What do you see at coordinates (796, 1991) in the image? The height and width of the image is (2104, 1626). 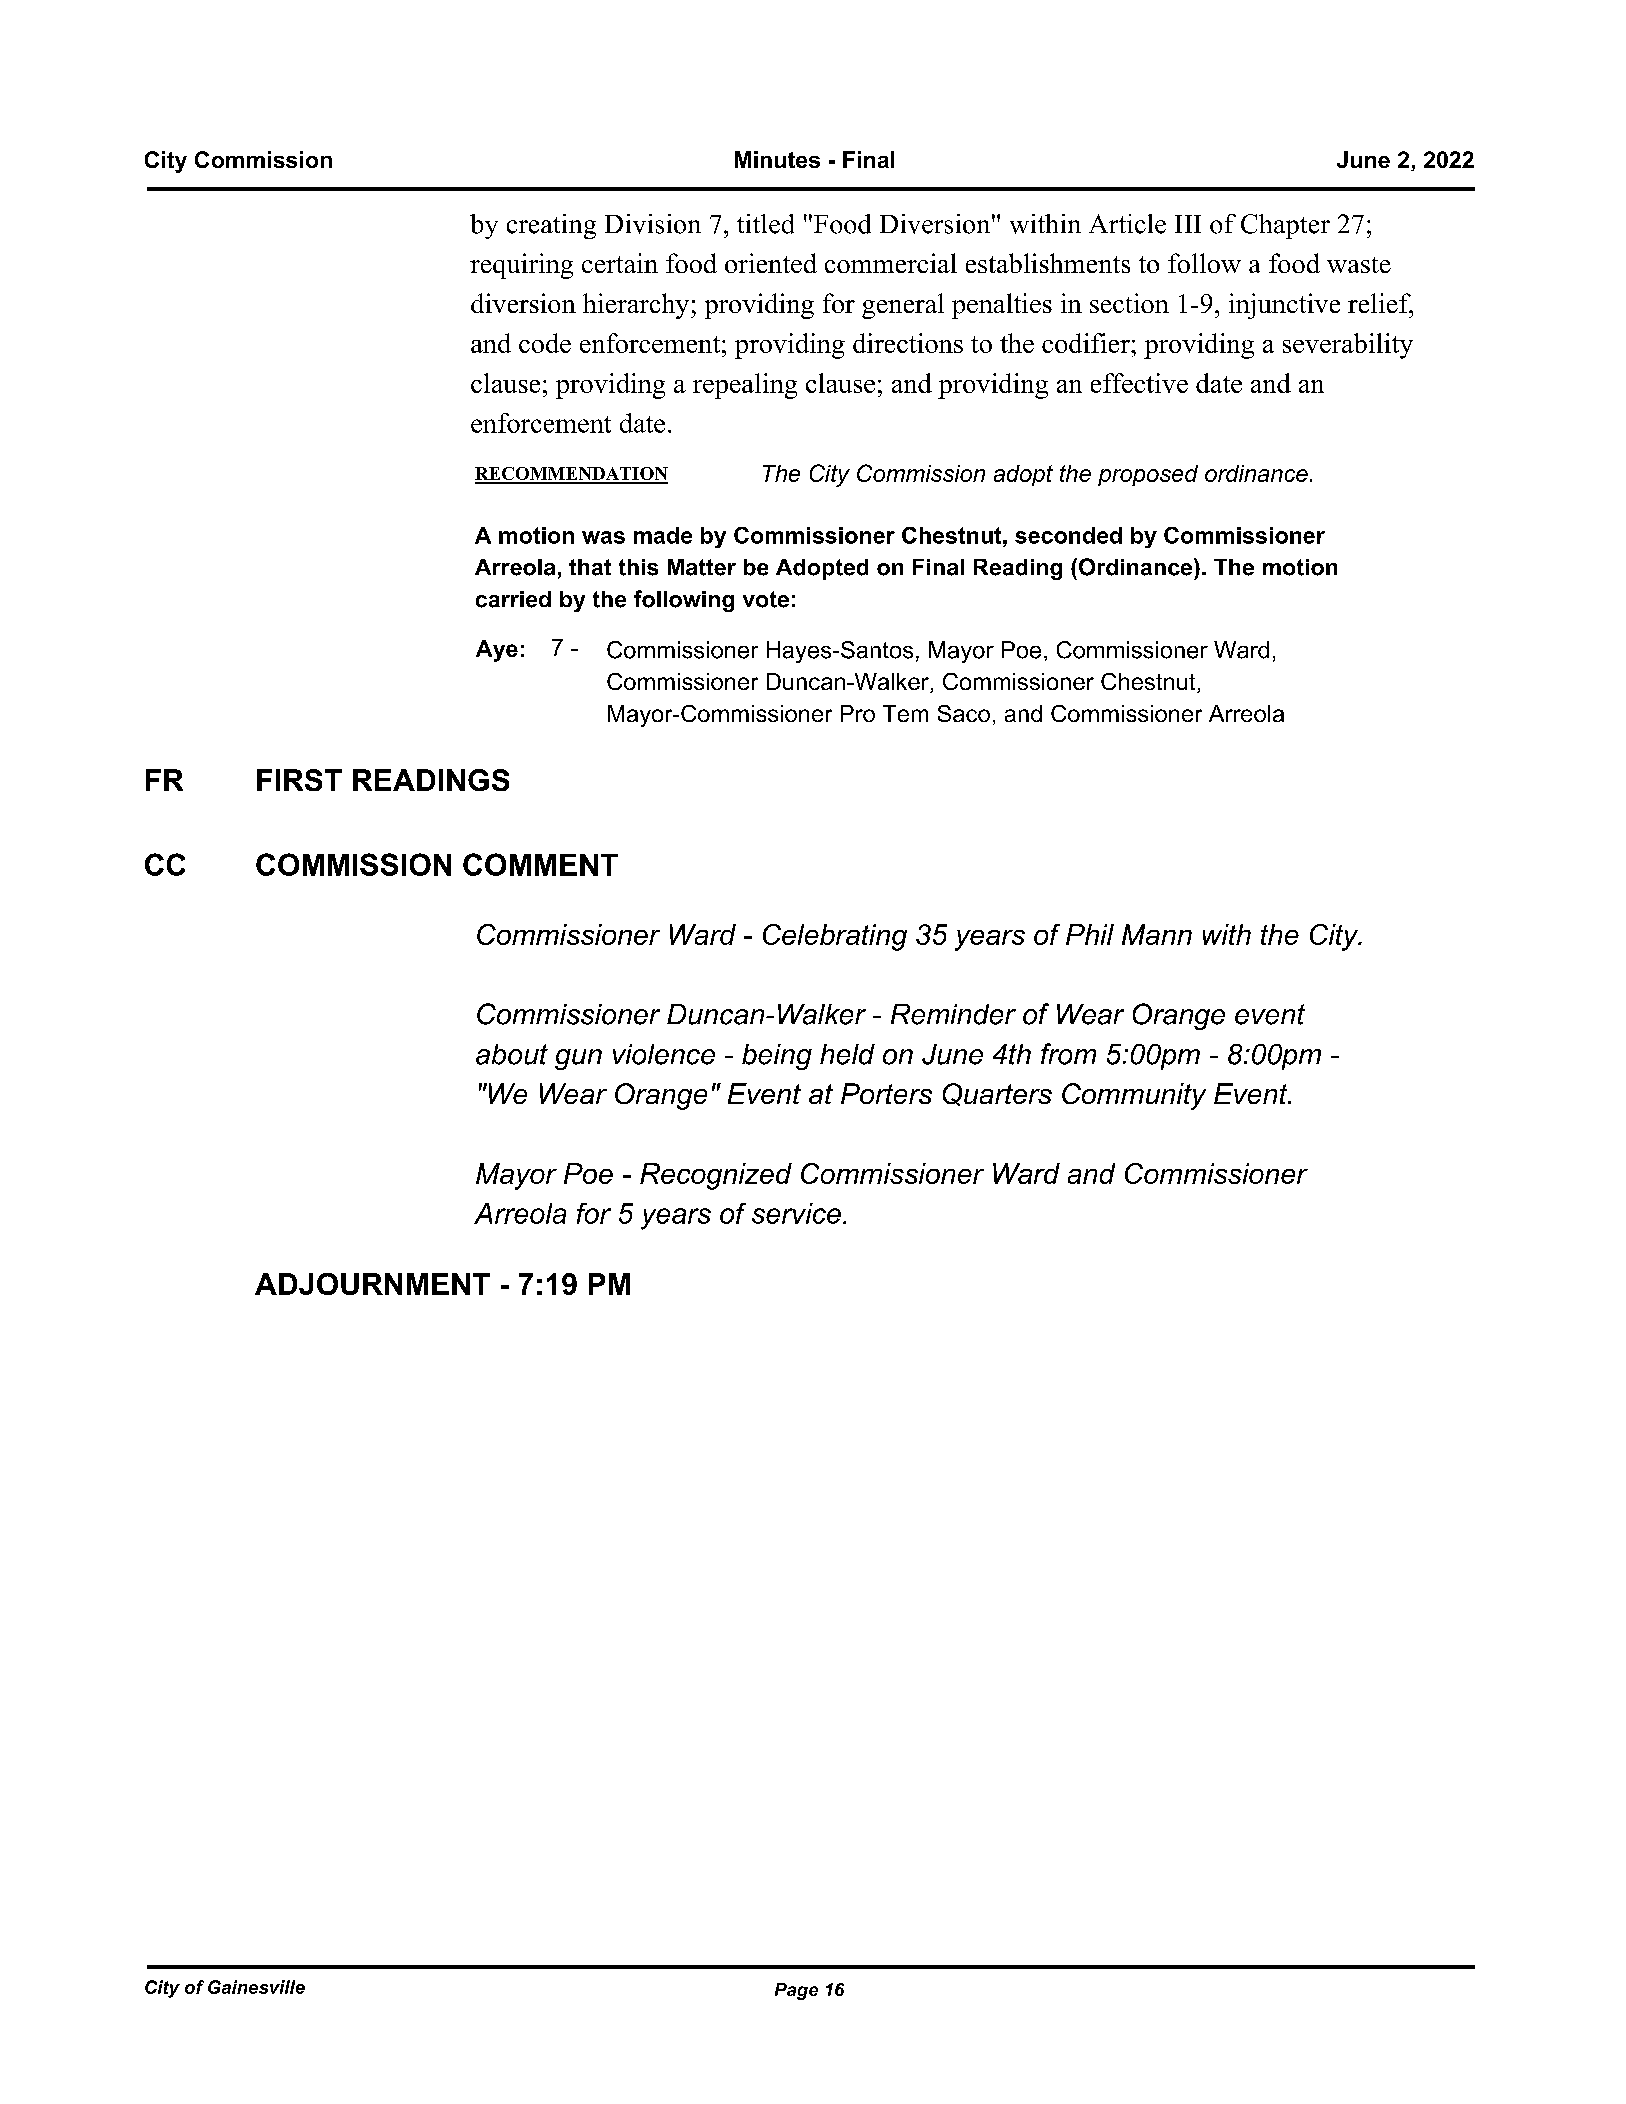 I see `Page` at bounding box center [796, 1991].
